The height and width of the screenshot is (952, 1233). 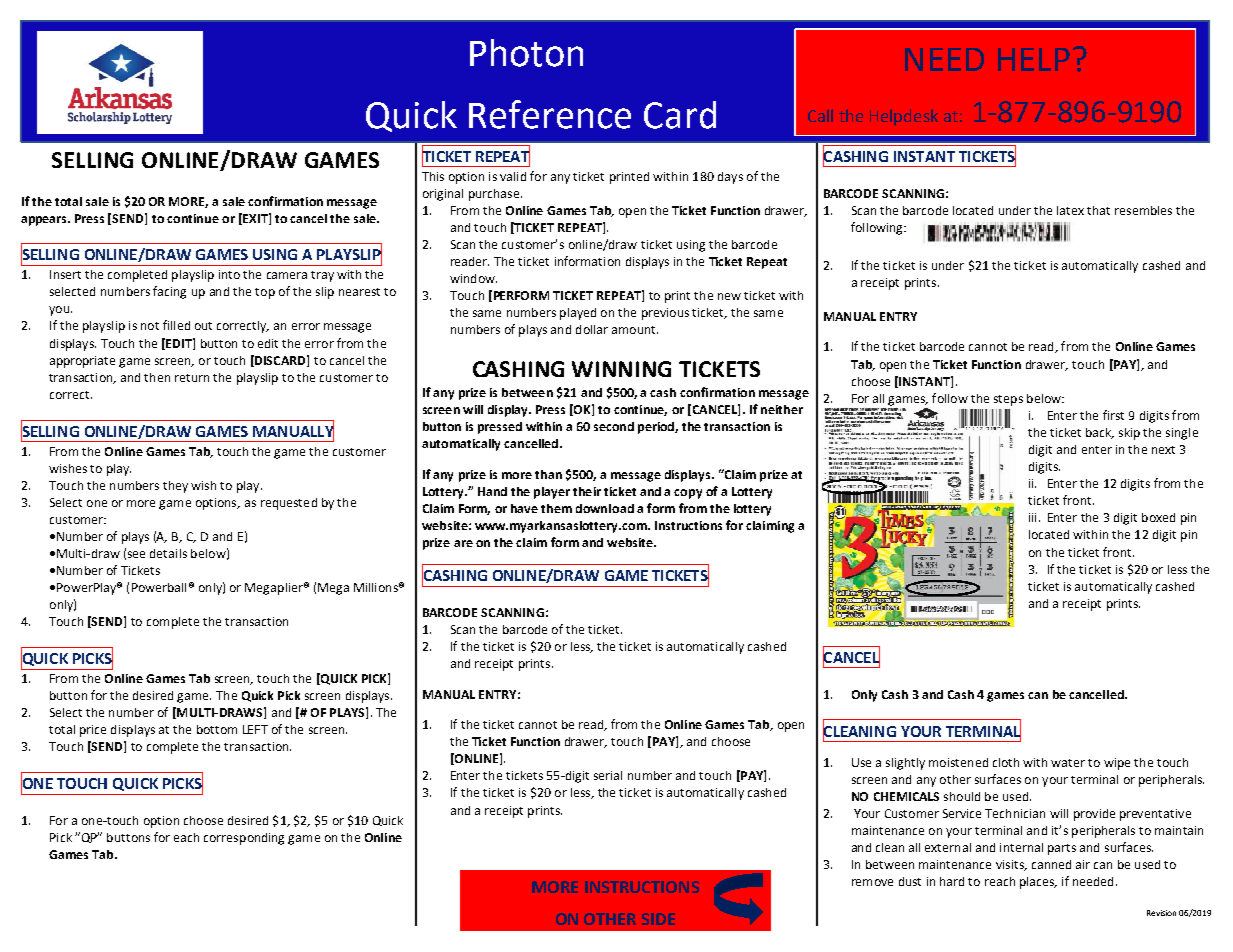 I want to click on latex, so click(x=1070, y=210).
